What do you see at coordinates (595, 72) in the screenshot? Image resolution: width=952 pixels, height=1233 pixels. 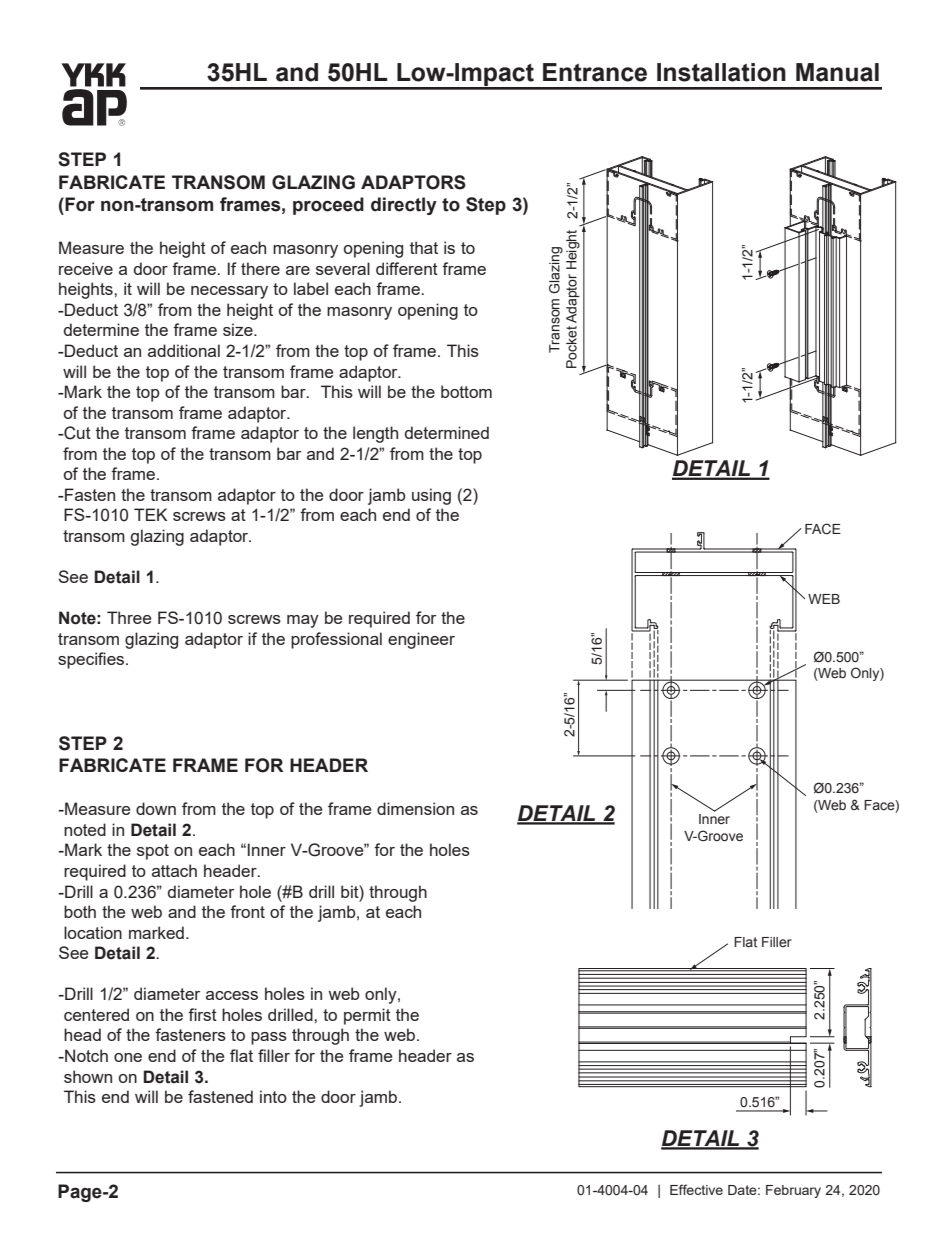 I see `Entrance` at bounding box center [595, 72].
